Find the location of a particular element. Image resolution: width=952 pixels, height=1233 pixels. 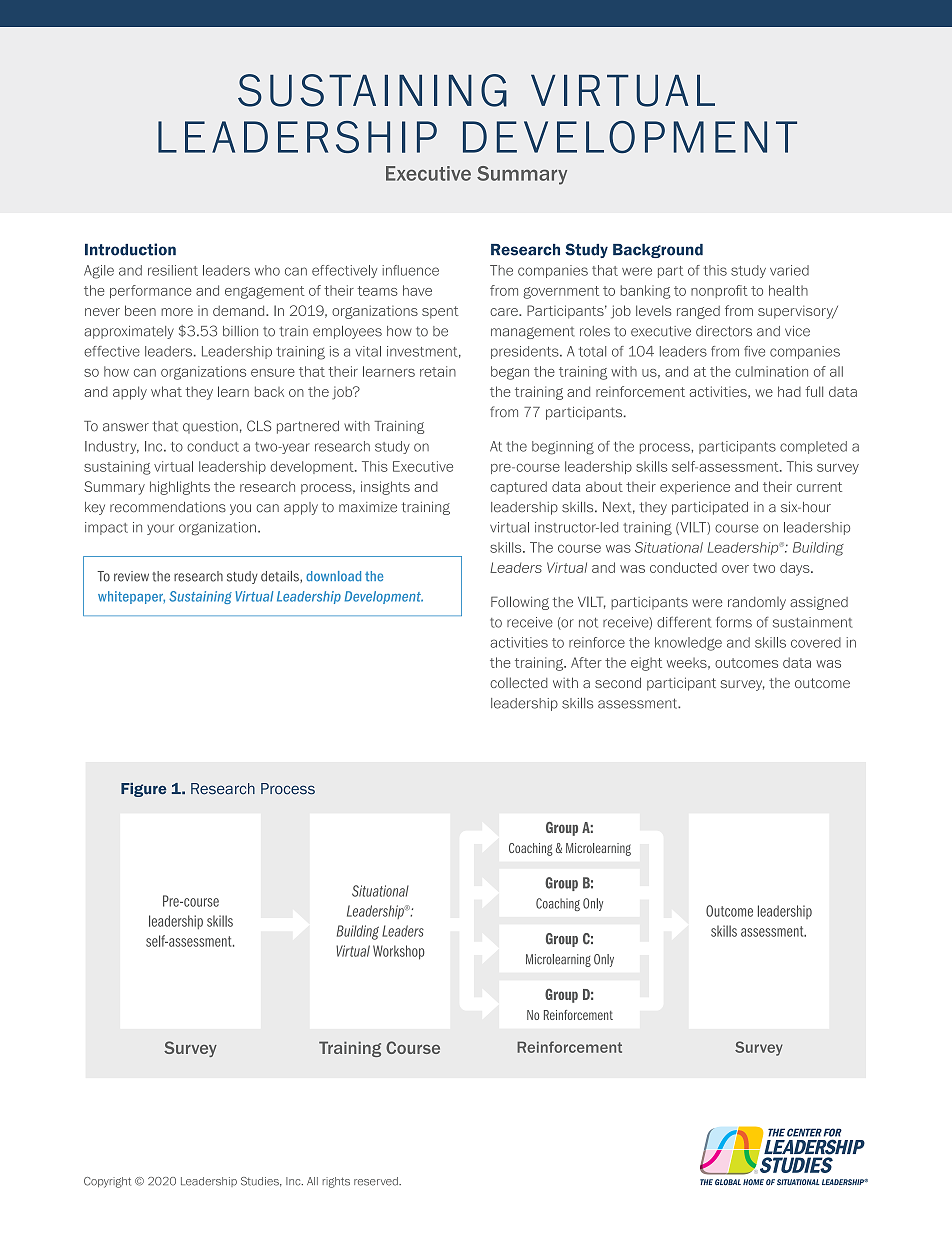

eight is located at coordinates (646, 664).
